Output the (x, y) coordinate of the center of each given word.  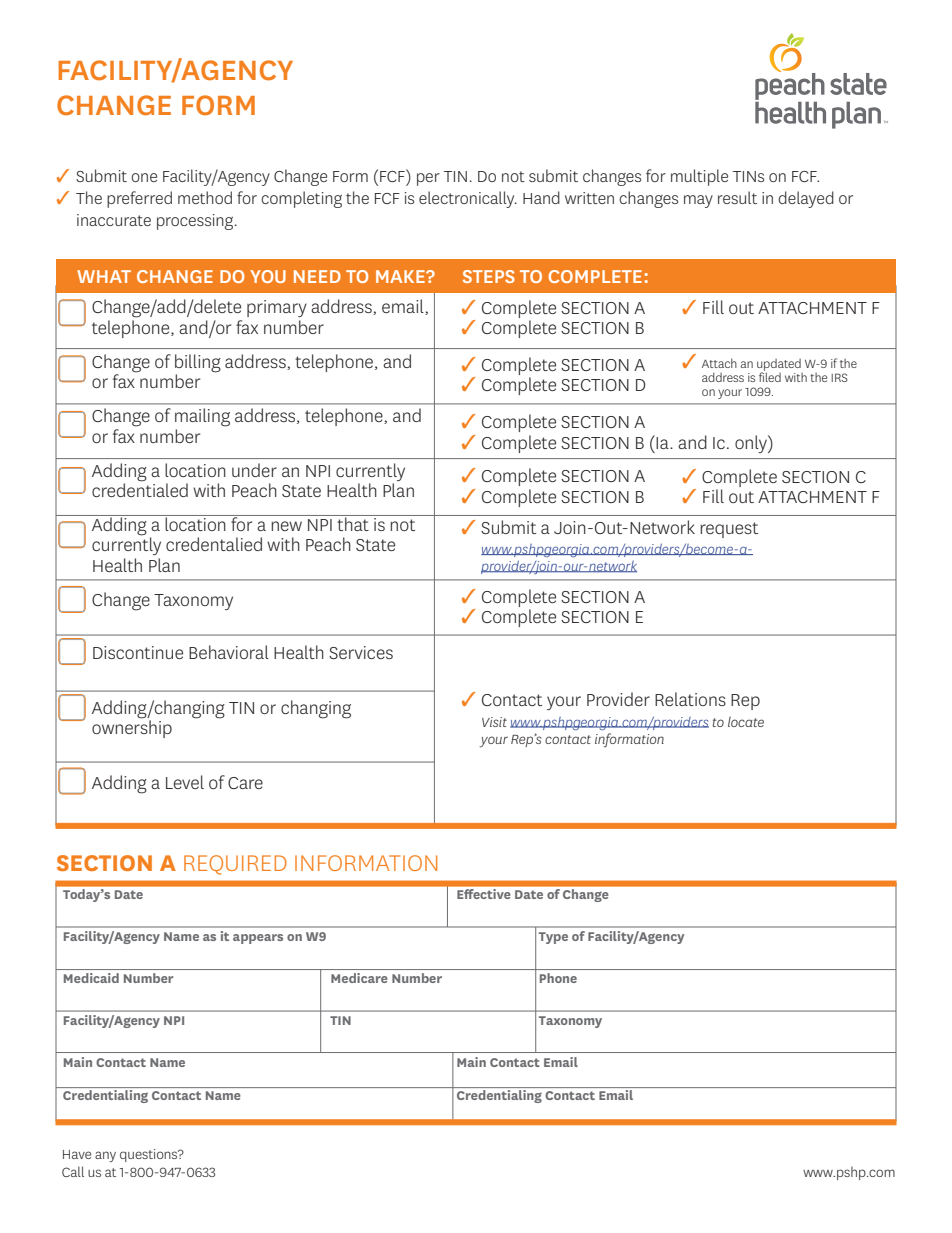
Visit (494, 722)
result (737, 197)
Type (553, 938)
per (428, 179)
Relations (690, 699)
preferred (139, 199)
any (105, 1156)
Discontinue (138, 652)
